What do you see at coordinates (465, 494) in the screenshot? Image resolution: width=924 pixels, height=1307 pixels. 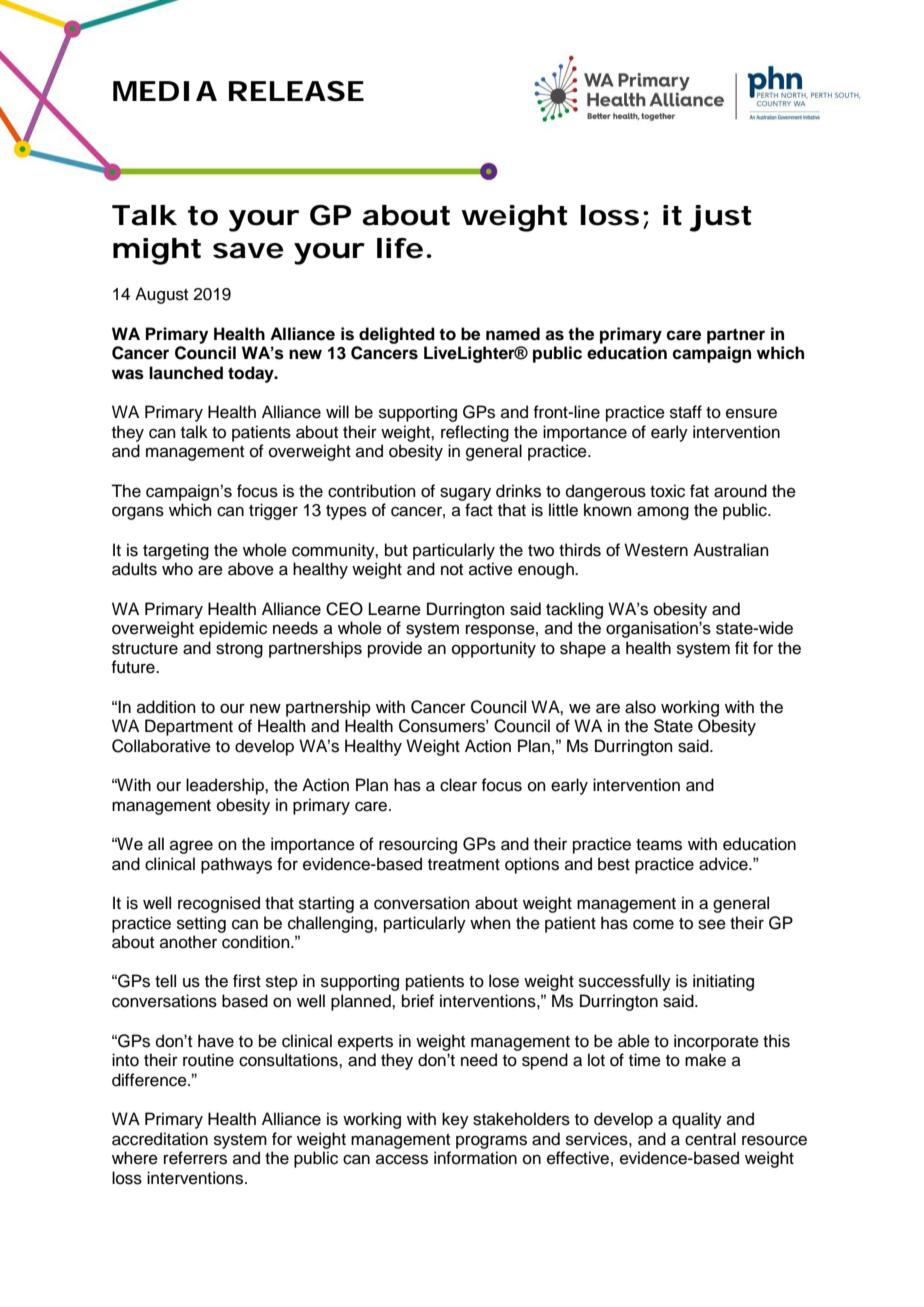 I see `sugary` at bounding box center [465, 494].
